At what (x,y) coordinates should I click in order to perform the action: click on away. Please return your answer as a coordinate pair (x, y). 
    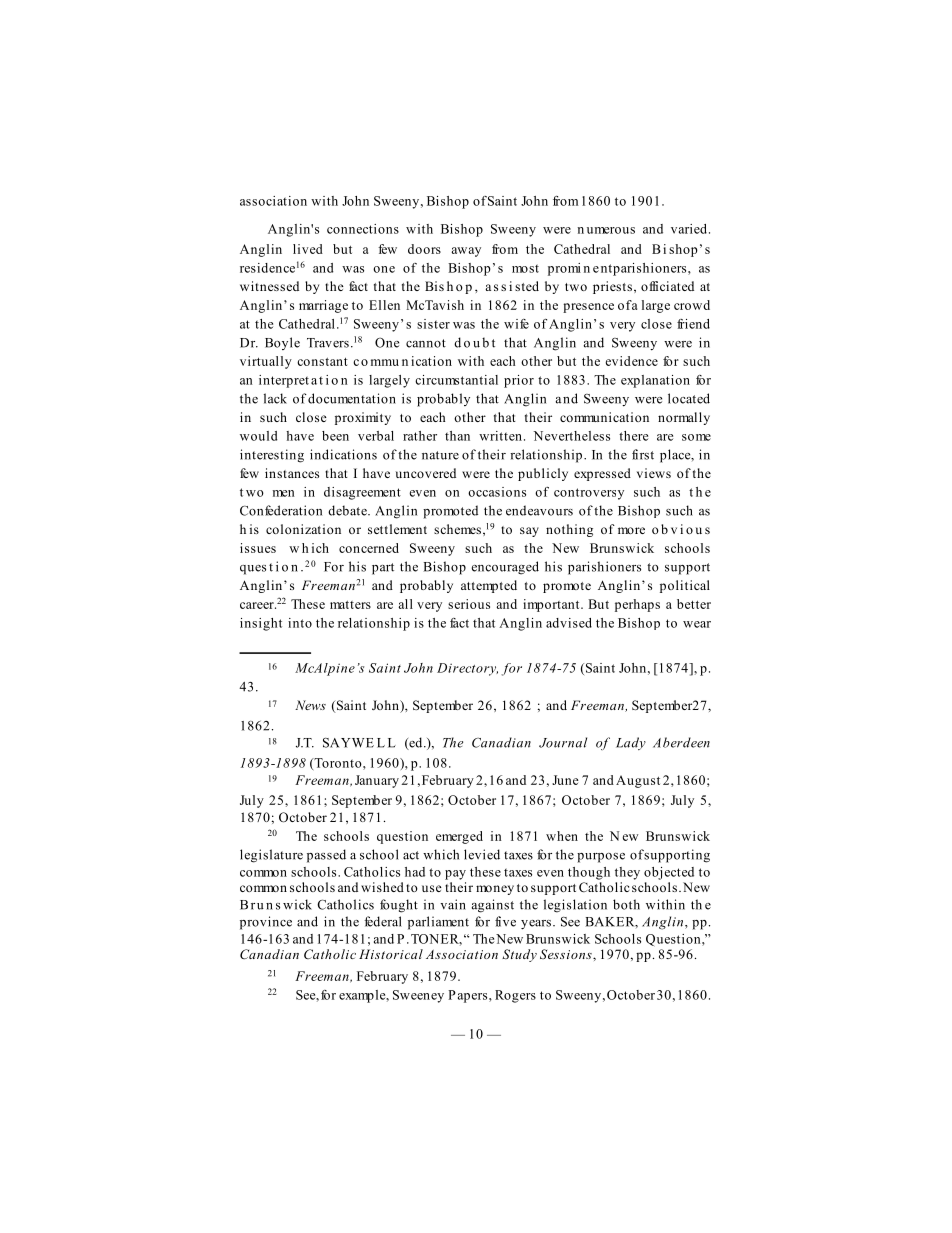
    Looking at the image, I should click on (466, 252).
